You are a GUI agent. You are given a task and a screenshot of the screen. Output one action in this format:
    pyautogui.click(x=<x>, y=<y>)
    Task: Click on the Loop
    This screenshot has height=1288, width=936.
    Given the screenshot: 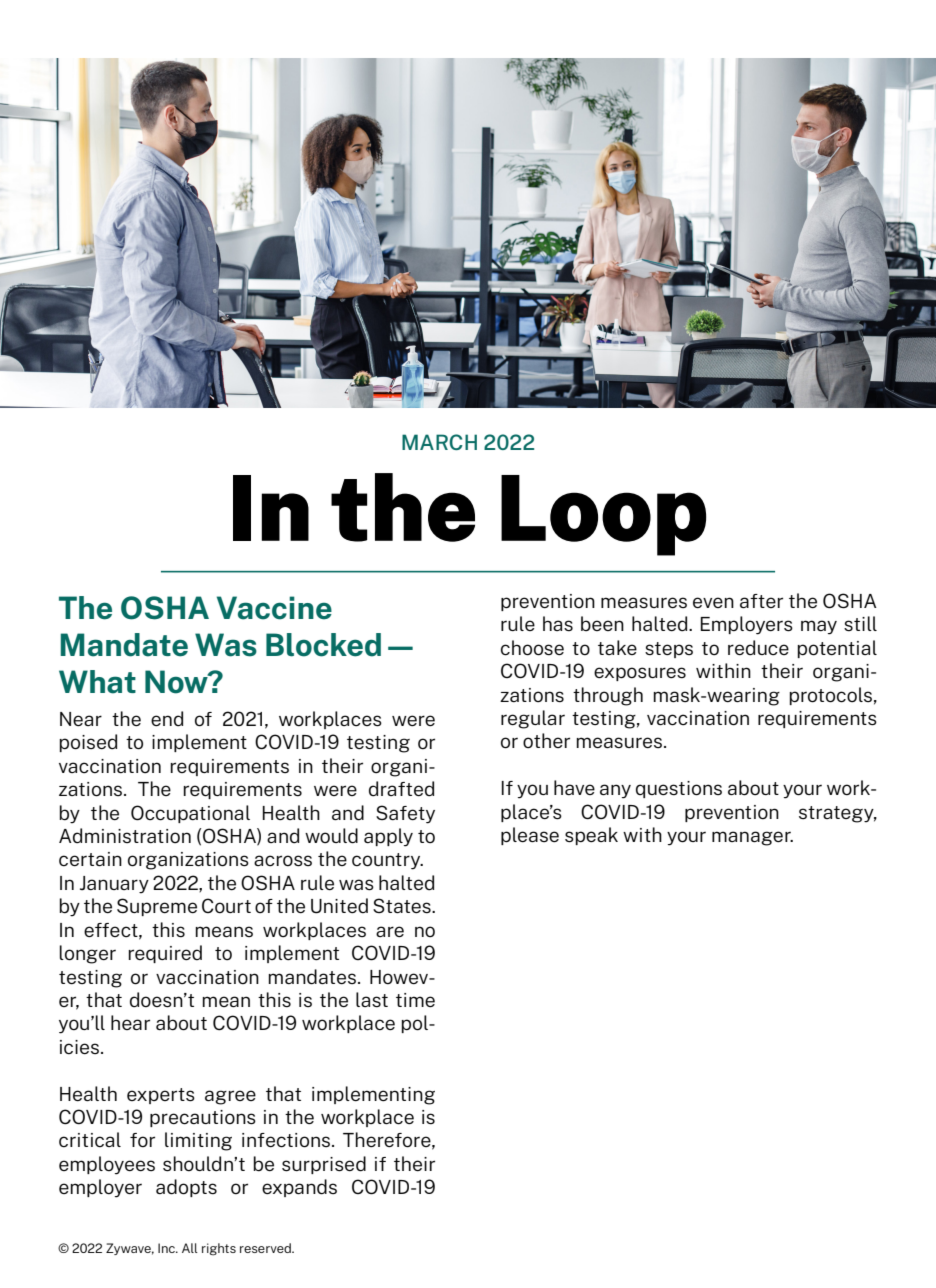 What is the action you would take?
    pyautogui.click(x=603, y=515)
